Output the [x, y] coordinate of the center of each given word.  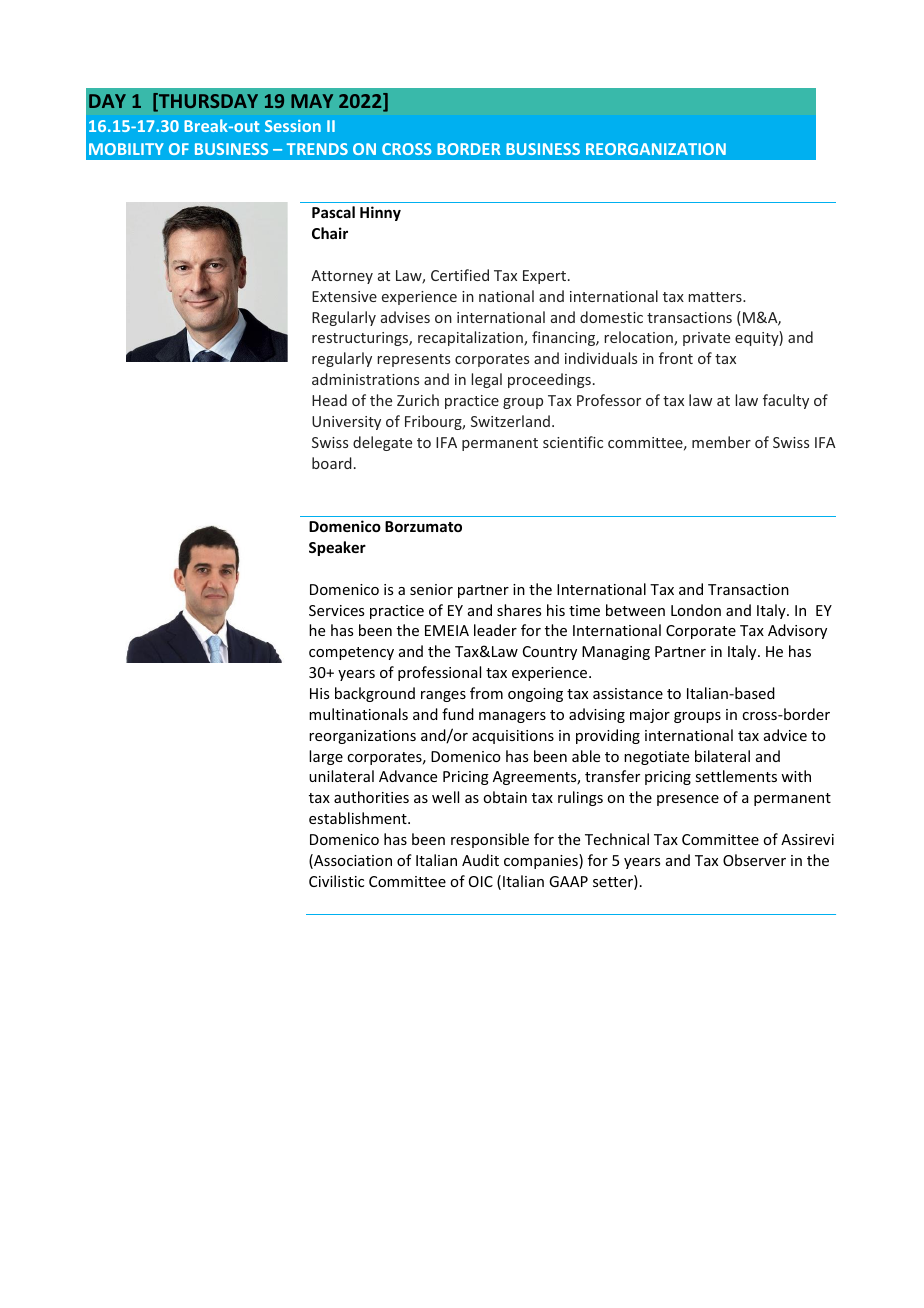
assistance [628, 693]
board [332, 463]
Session [293, 126]
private [706, 339]
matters [716, 297]
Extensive [344, 296]
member [721, 442]
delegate [382, 443]
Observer [754, 860]
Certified [460, 275]
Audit [480, 860]
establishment [359, 818]
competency [351, 653]
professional [439, 673]
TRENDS [317, 149]
